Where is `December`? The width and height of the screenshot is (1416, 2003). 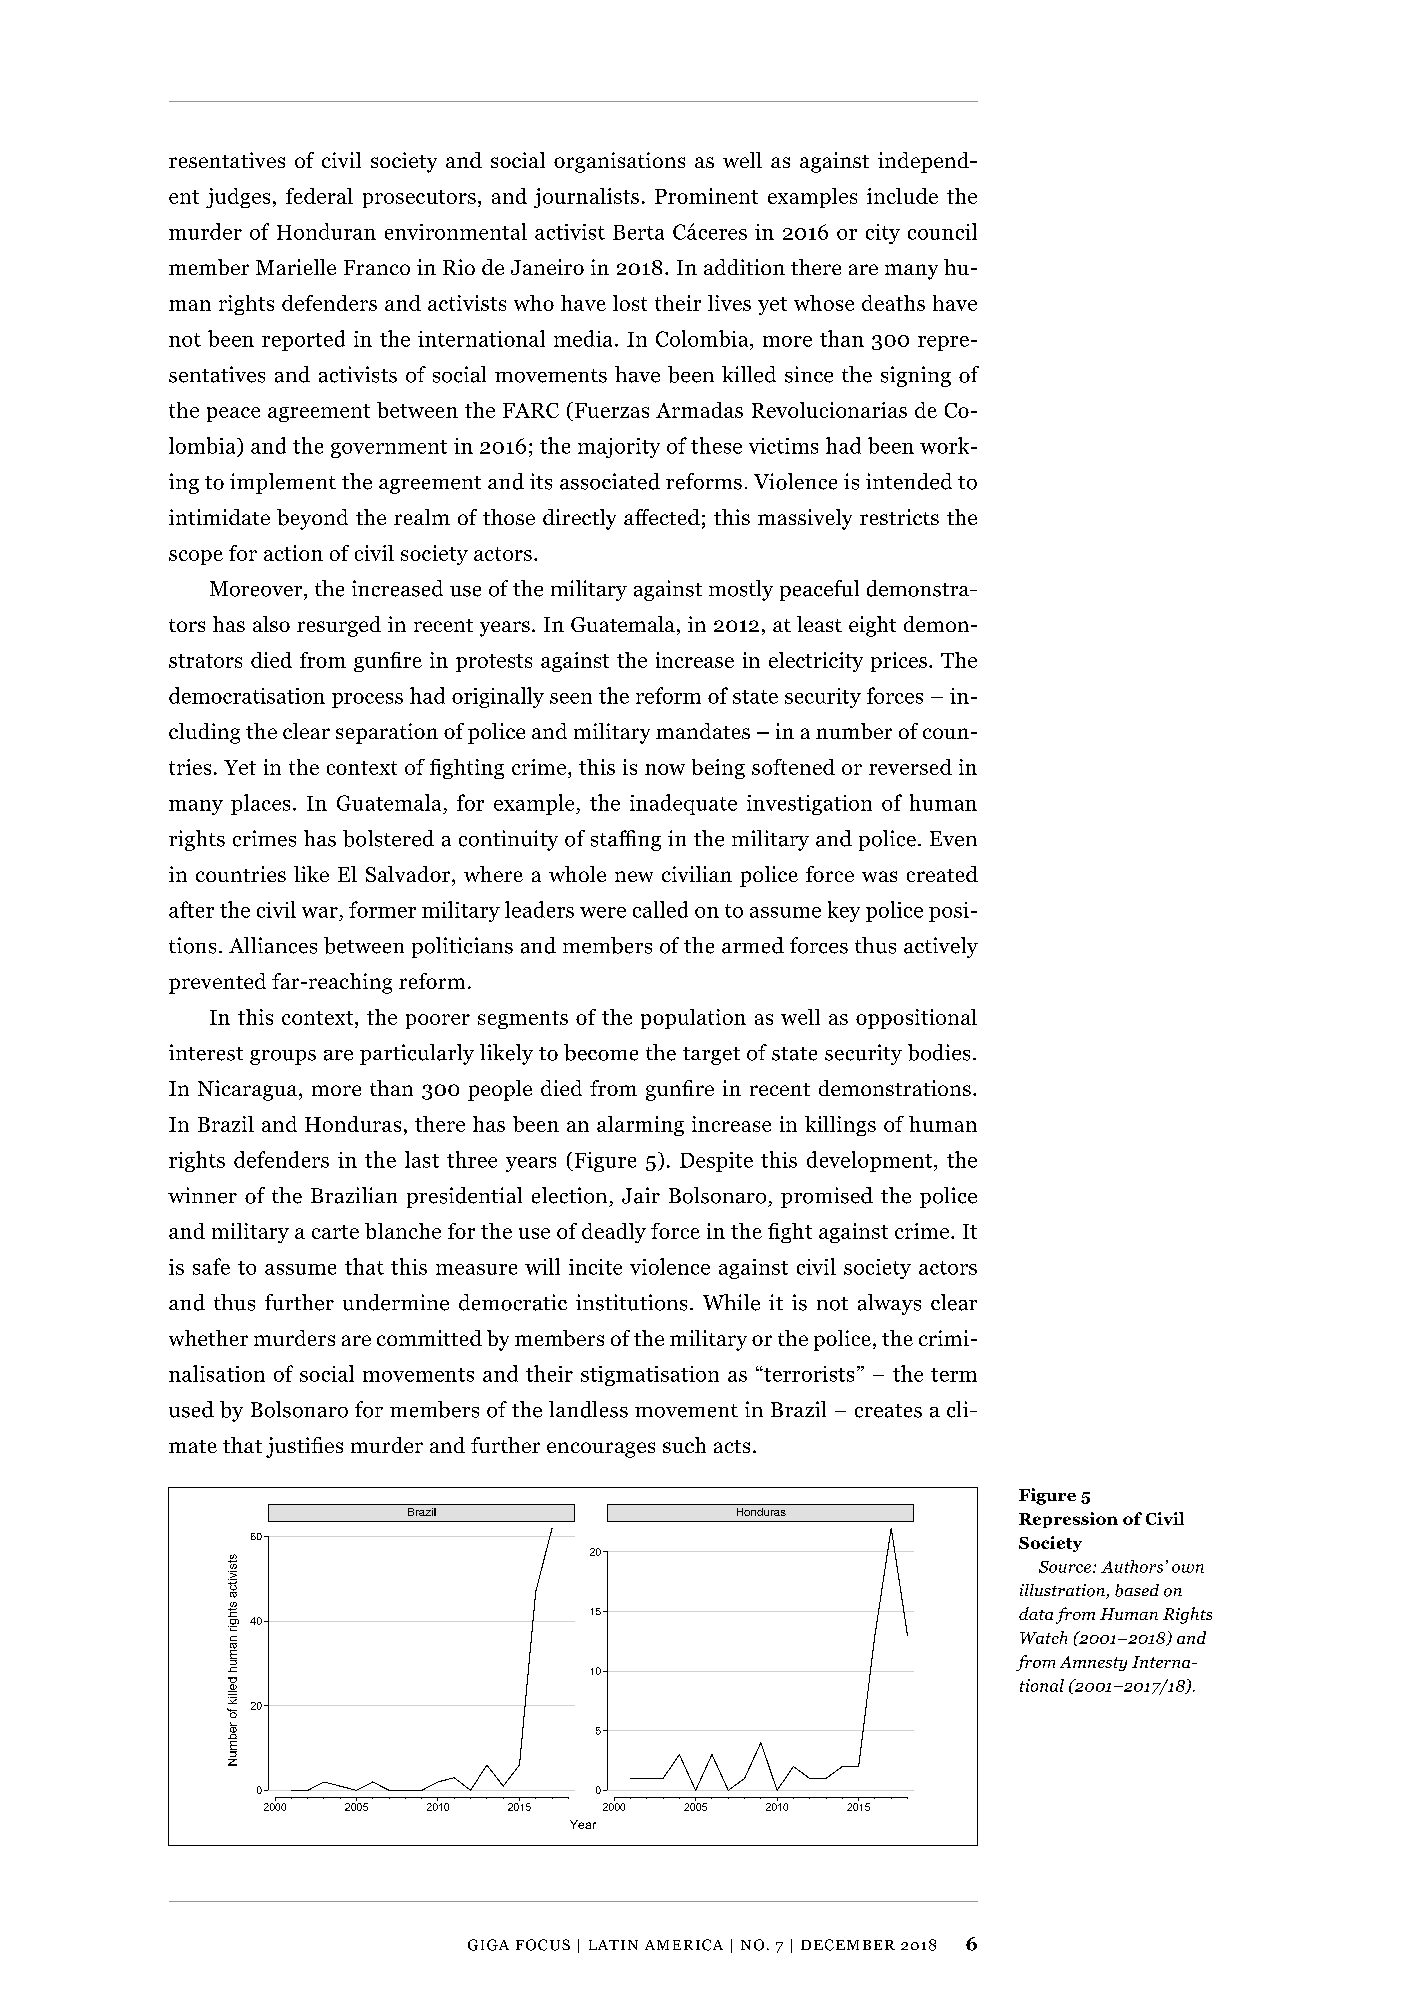 December is located at coordinates (848, 1945).
